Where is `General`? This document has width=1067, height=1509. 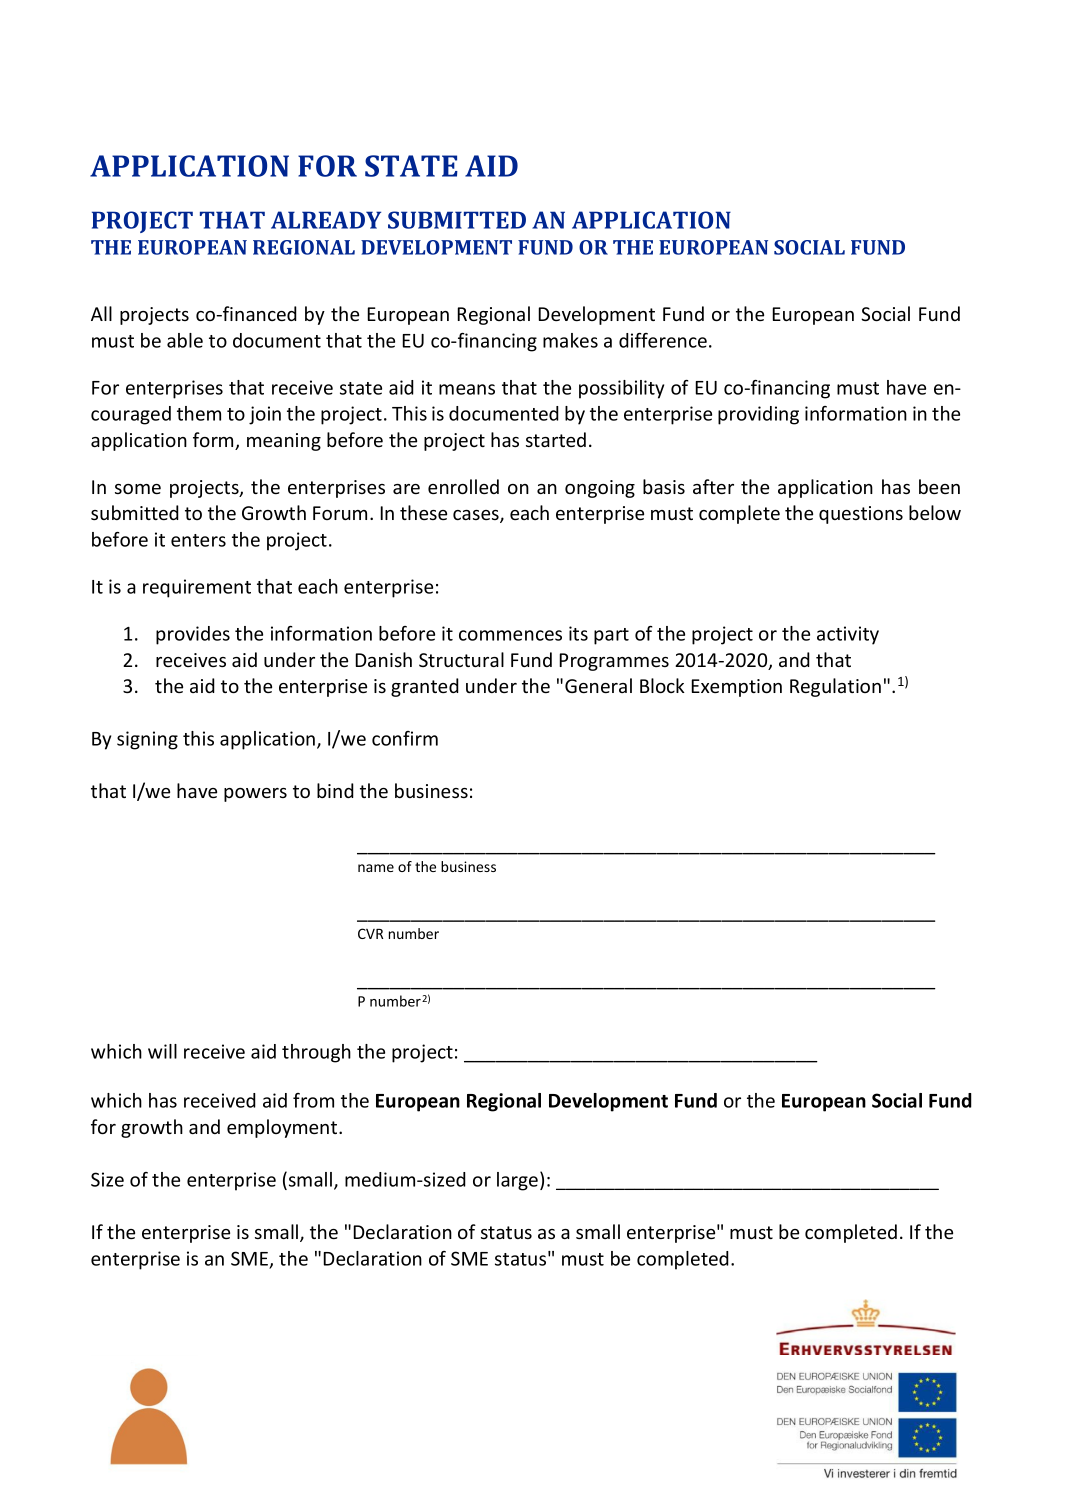 General is located at coordinates (598, 685).
